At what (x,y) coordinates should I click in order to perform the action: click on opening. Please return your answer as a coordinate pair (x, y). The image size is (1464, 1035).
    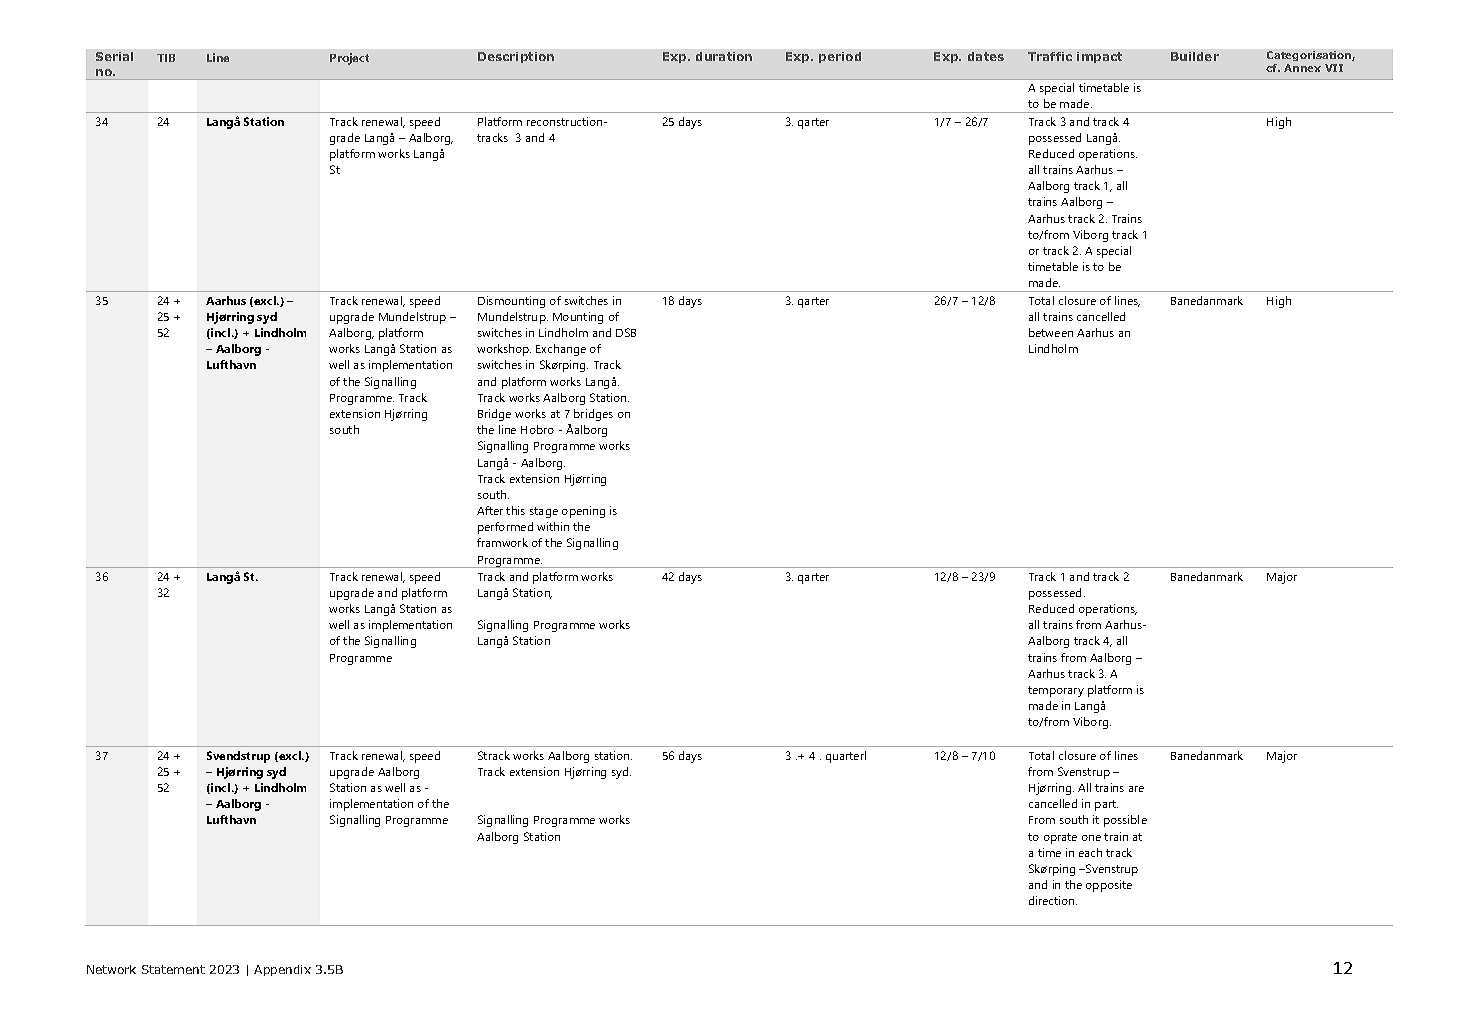
    Looking at the image, I should click on (583, 512).
